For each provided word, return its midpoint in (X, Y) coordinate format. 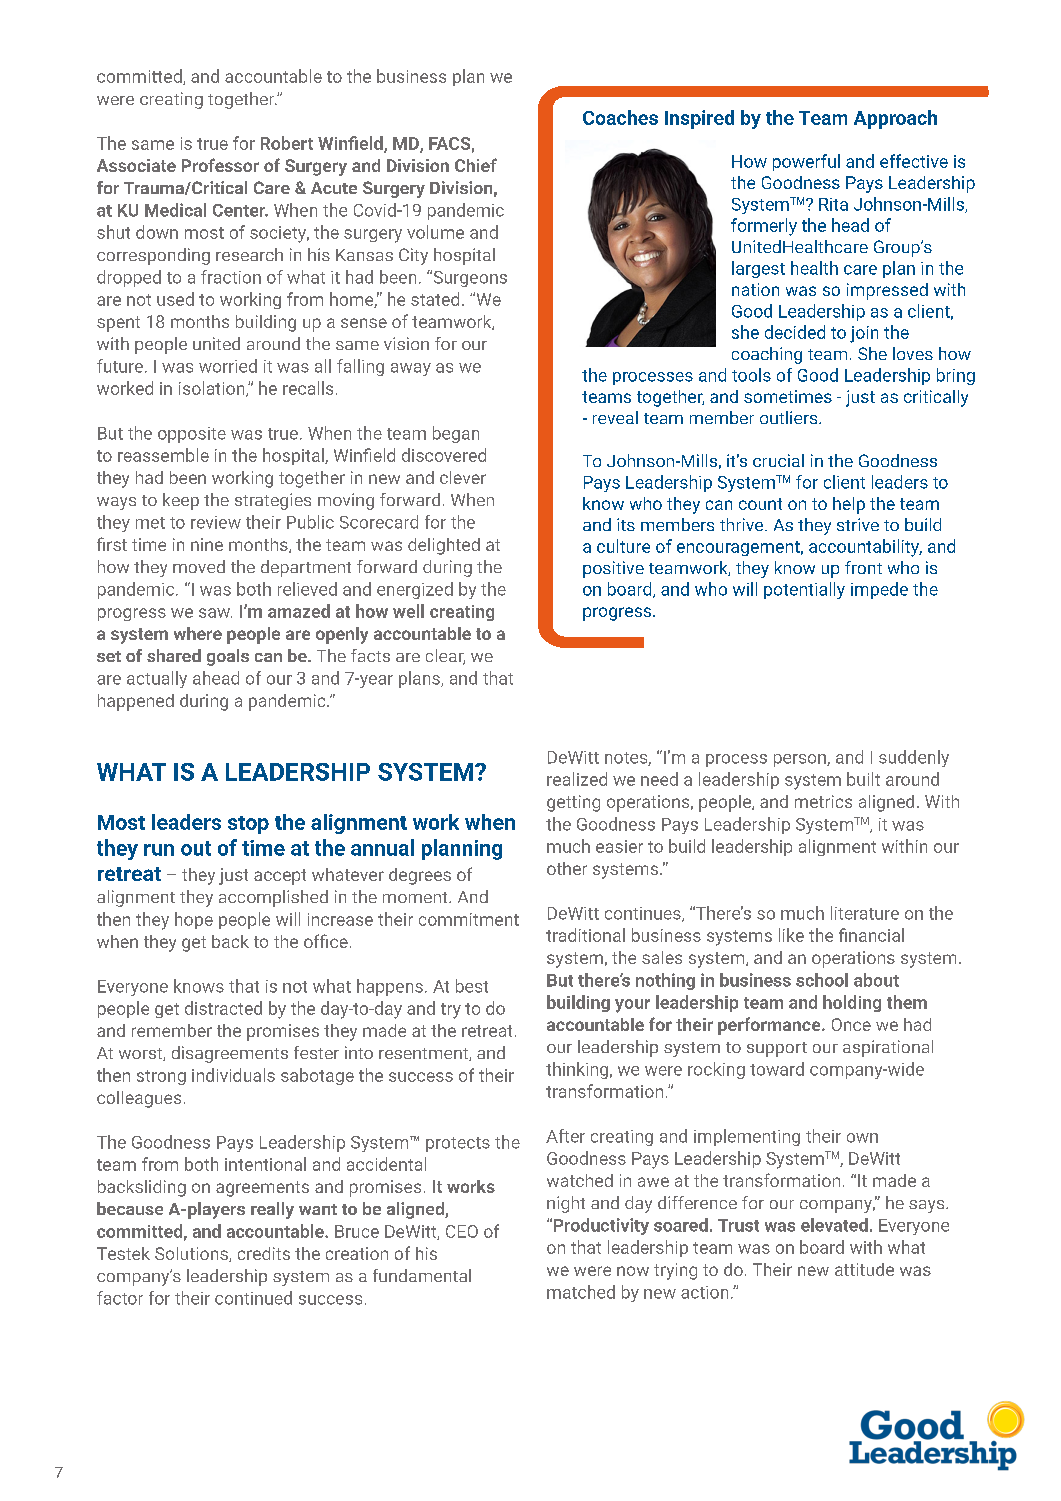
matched (581, 1292)
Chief (476, 165)
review (216, 522)
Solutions (192, 1254)
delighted (444, 546)
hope (194, 920)
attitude (864, 1269)
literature (865, 913)
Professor (220, 165)
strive (858, 524)
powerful (806, 162)
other (567, 868)
